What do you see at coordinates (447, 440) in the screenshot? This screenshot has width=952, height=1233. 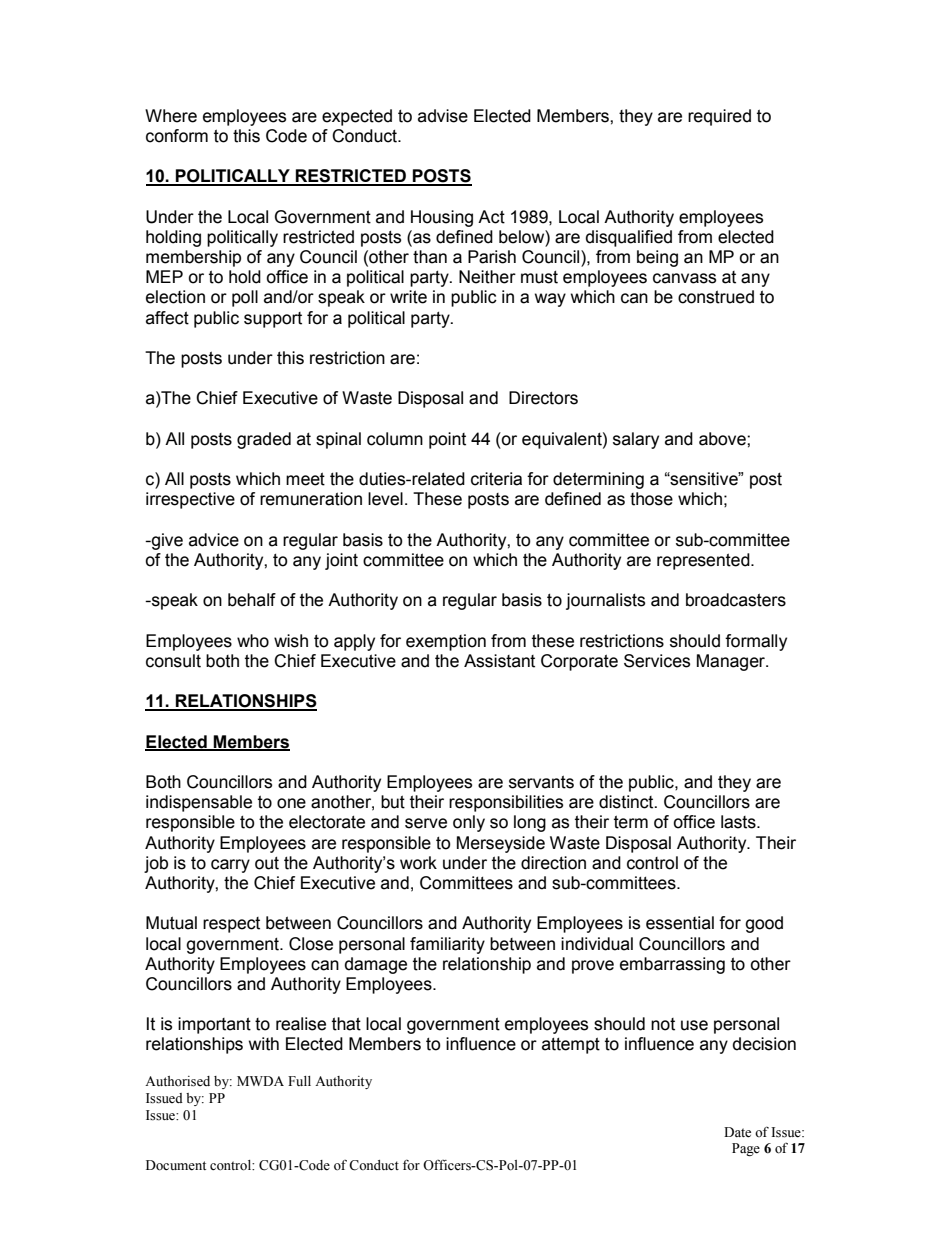 I see `point` at bounding box center [447, 440].
